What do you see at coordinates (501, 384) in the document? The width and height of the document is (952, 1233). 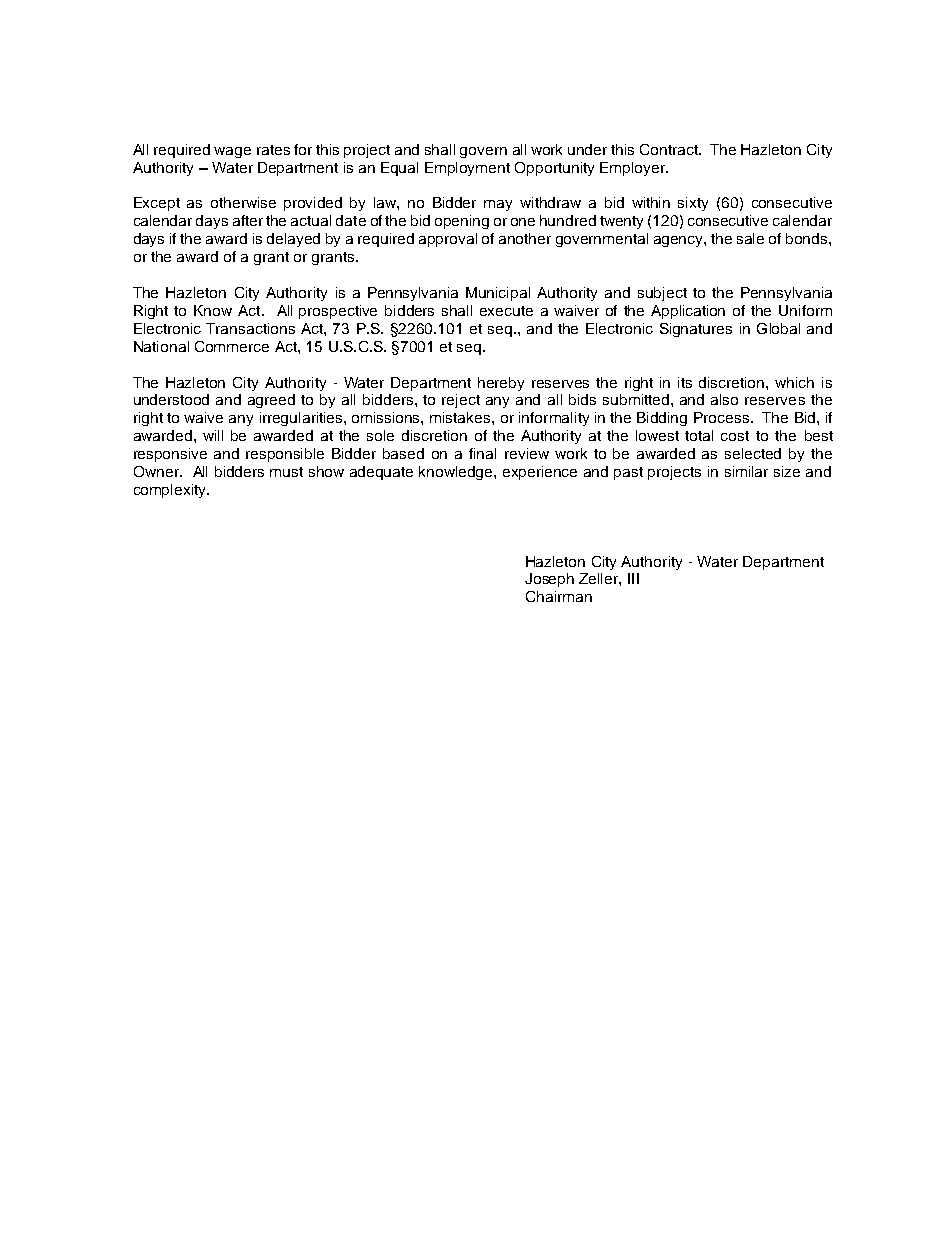 I see `hereby` at bounding box center [501, 384].
